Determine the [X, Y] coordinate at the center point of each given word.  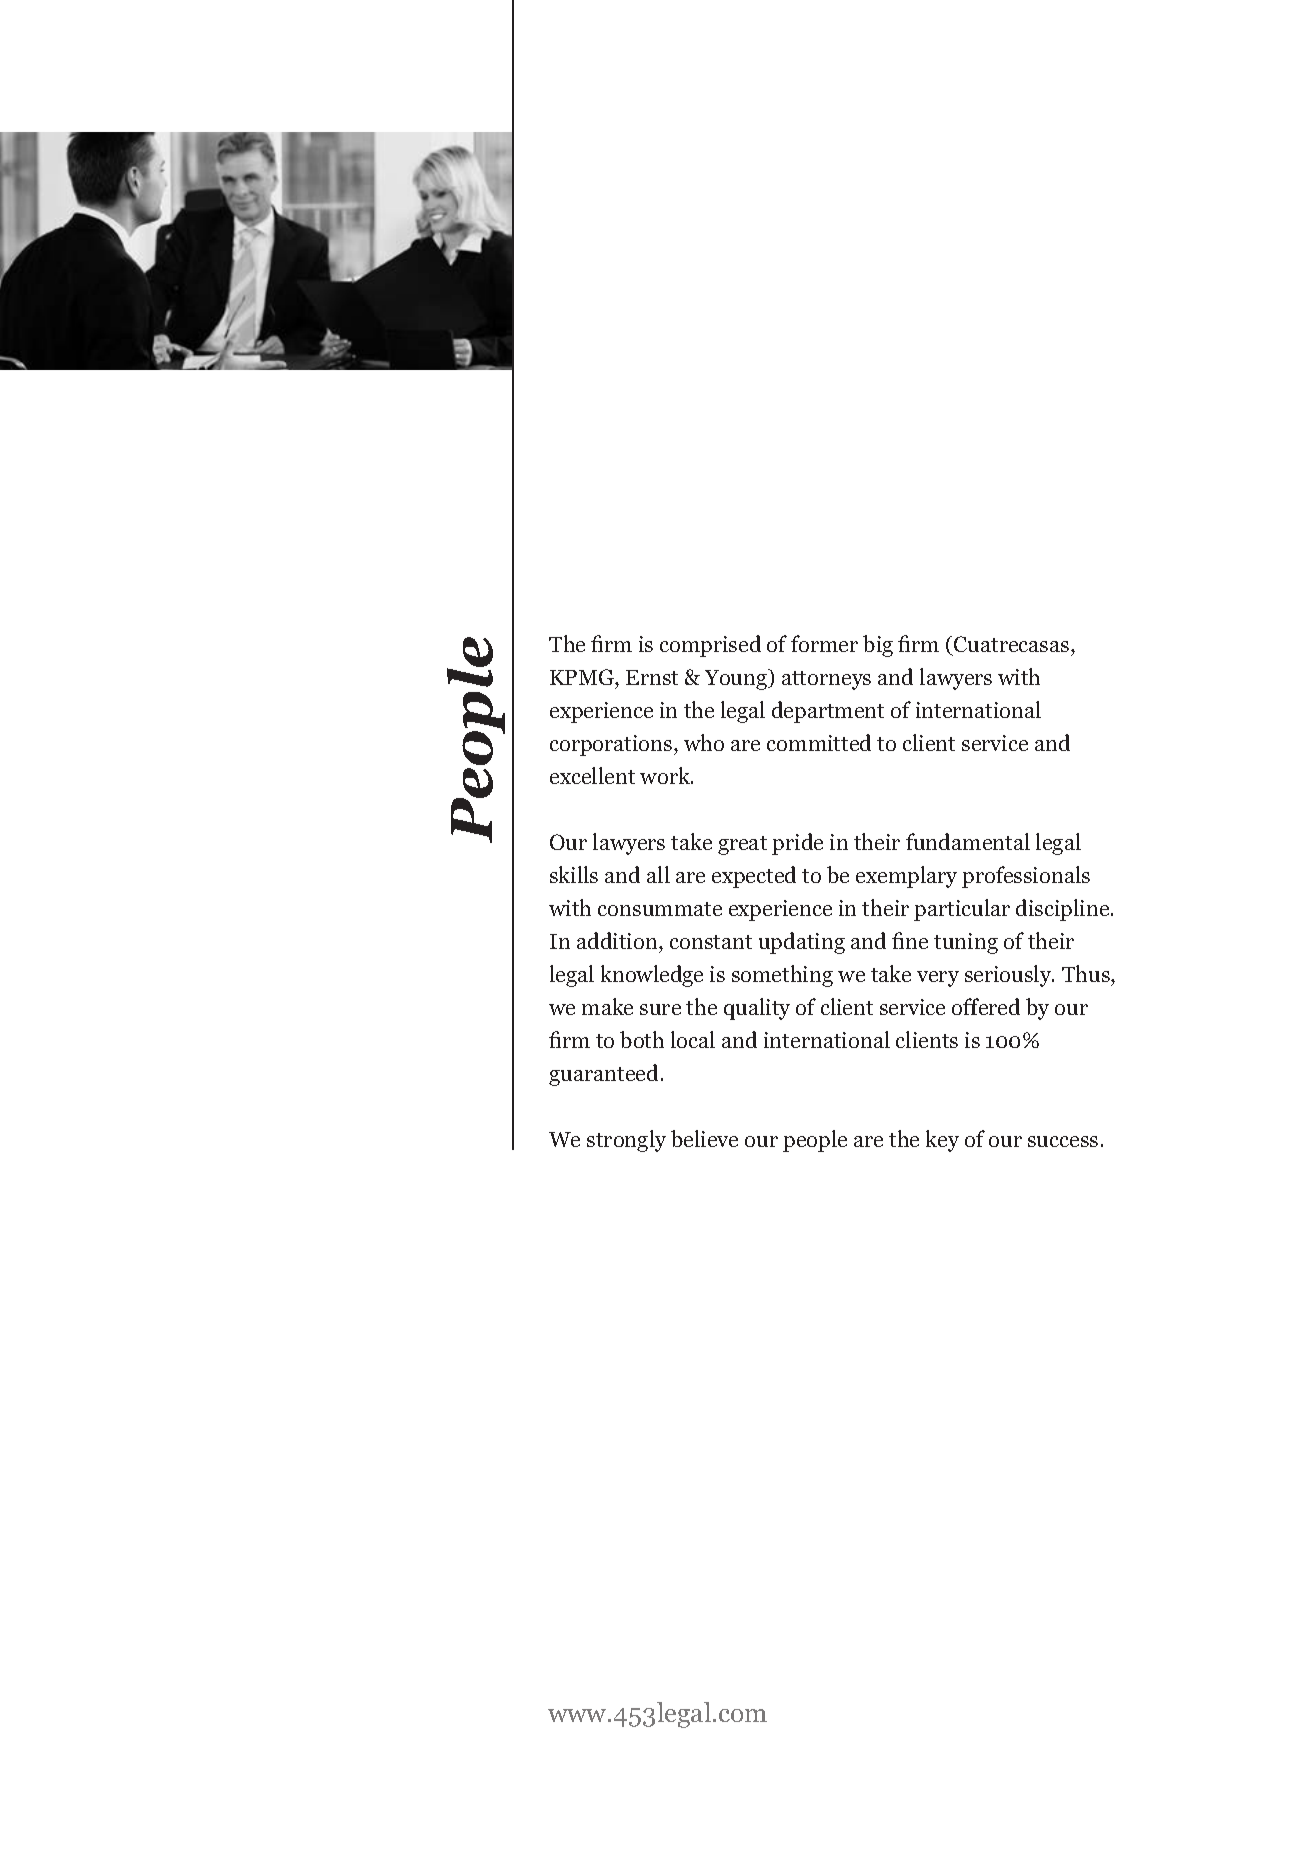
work [666, 775]
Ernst [652, 677]
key [942, 1141]
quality [757, 1009]
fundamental [968, 841]
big [878, 646]
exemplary [906, 877]
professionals [1026, 877]
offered [986, 1006]
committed [819, 742]
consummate [660, 909]
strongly [626, 1141]
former [824, 643]
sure [660, 1009]
